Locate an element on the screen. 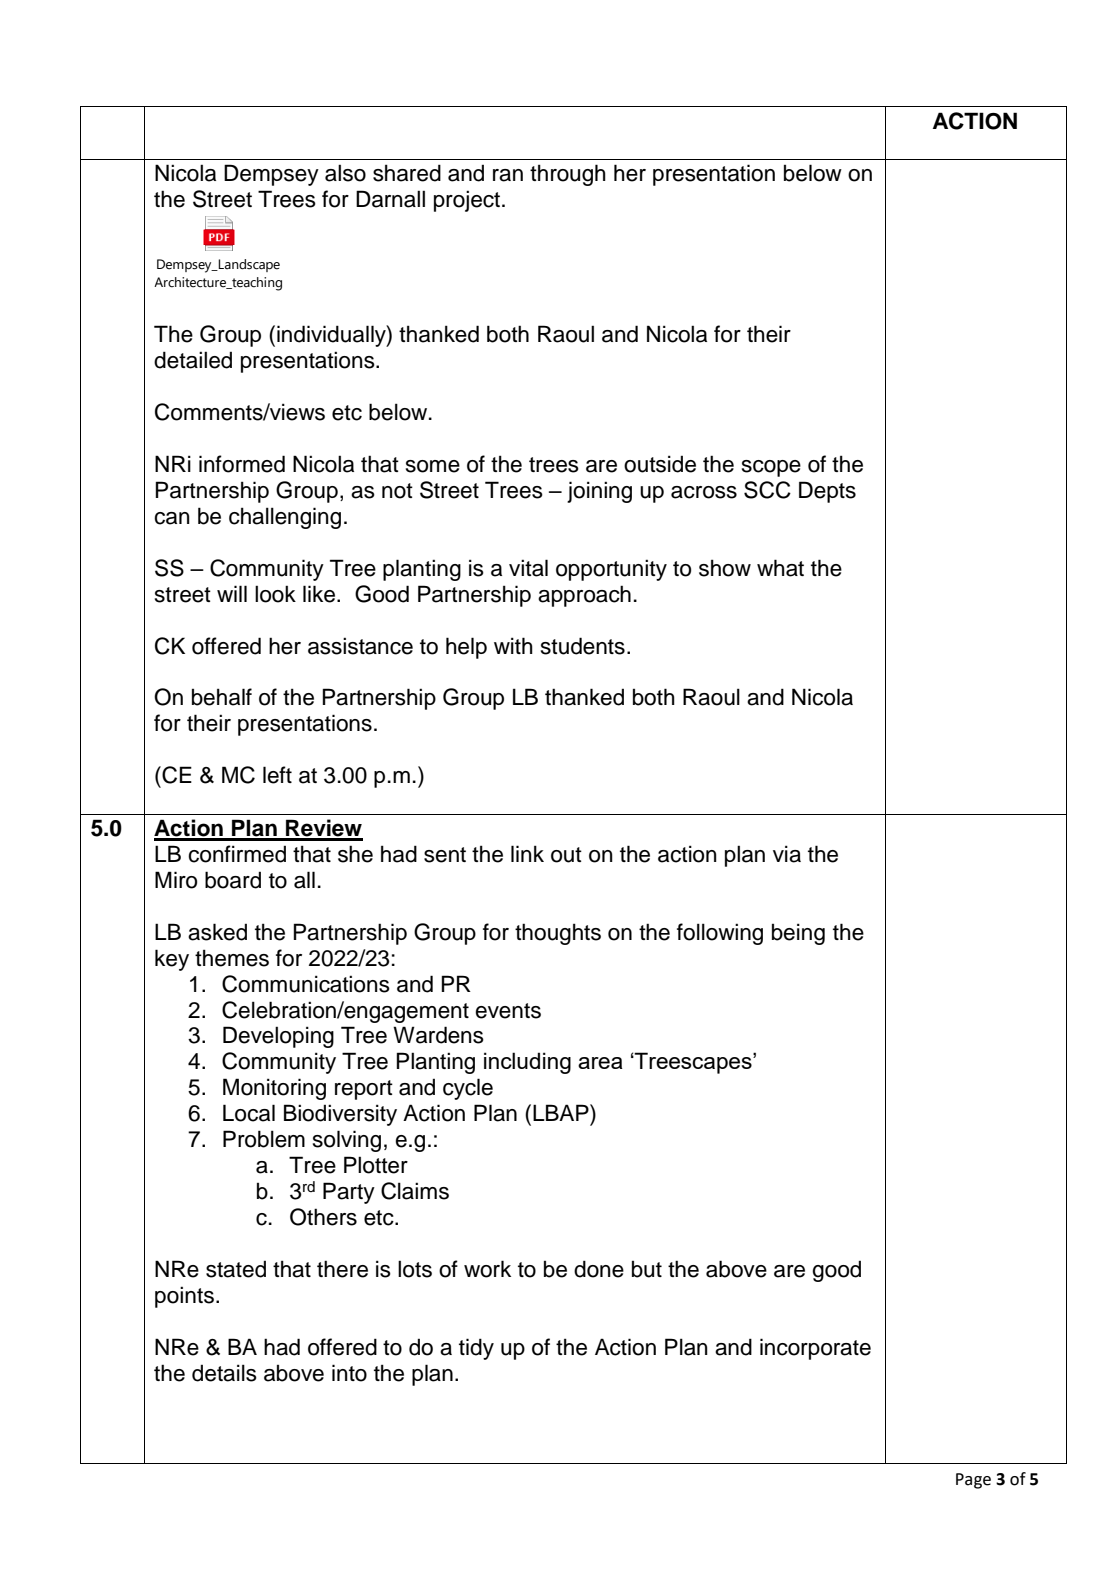 This screenshot has height=1582, width=1119. area is located at coordinates (600, 1063).
